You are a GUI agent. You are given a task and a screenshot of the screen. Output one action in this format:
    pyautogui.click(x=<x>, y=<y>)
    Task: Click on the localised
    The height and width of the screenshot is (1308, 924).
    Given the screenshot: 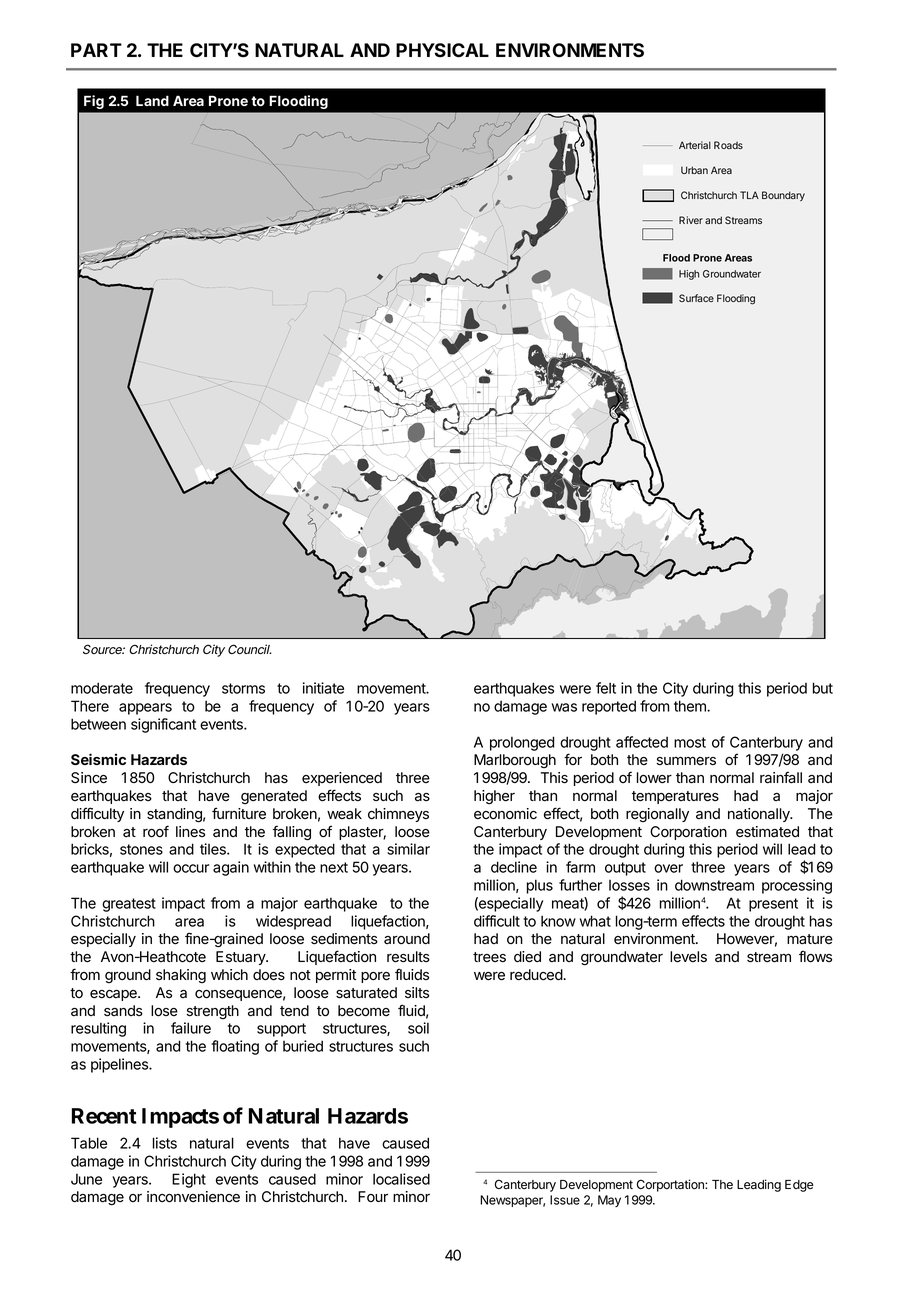 What is the action you would take?
    pyautogui.click(x=401, y=1179)
